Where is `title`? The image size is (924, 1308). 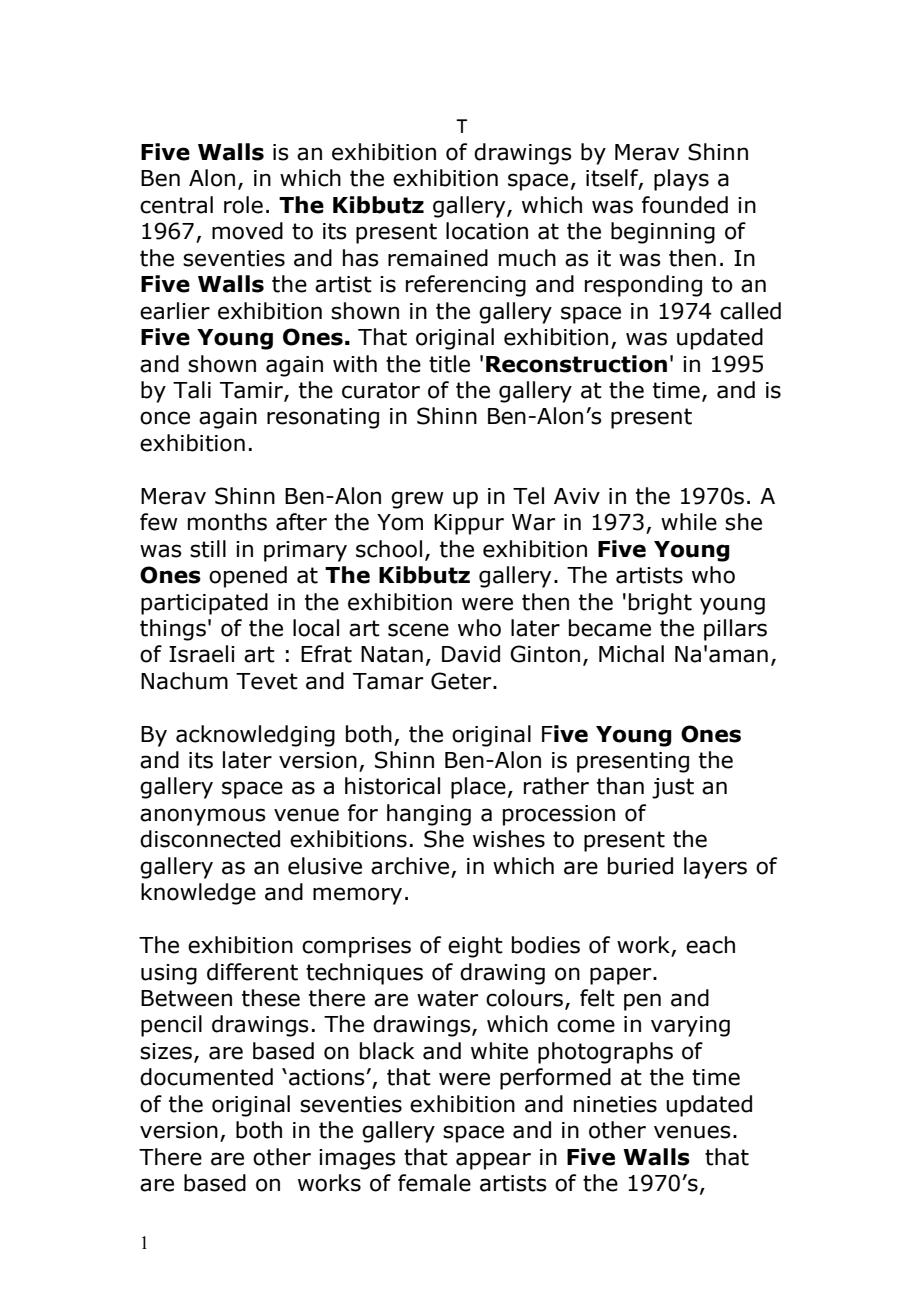
title is located at coordinates (449, 364).
